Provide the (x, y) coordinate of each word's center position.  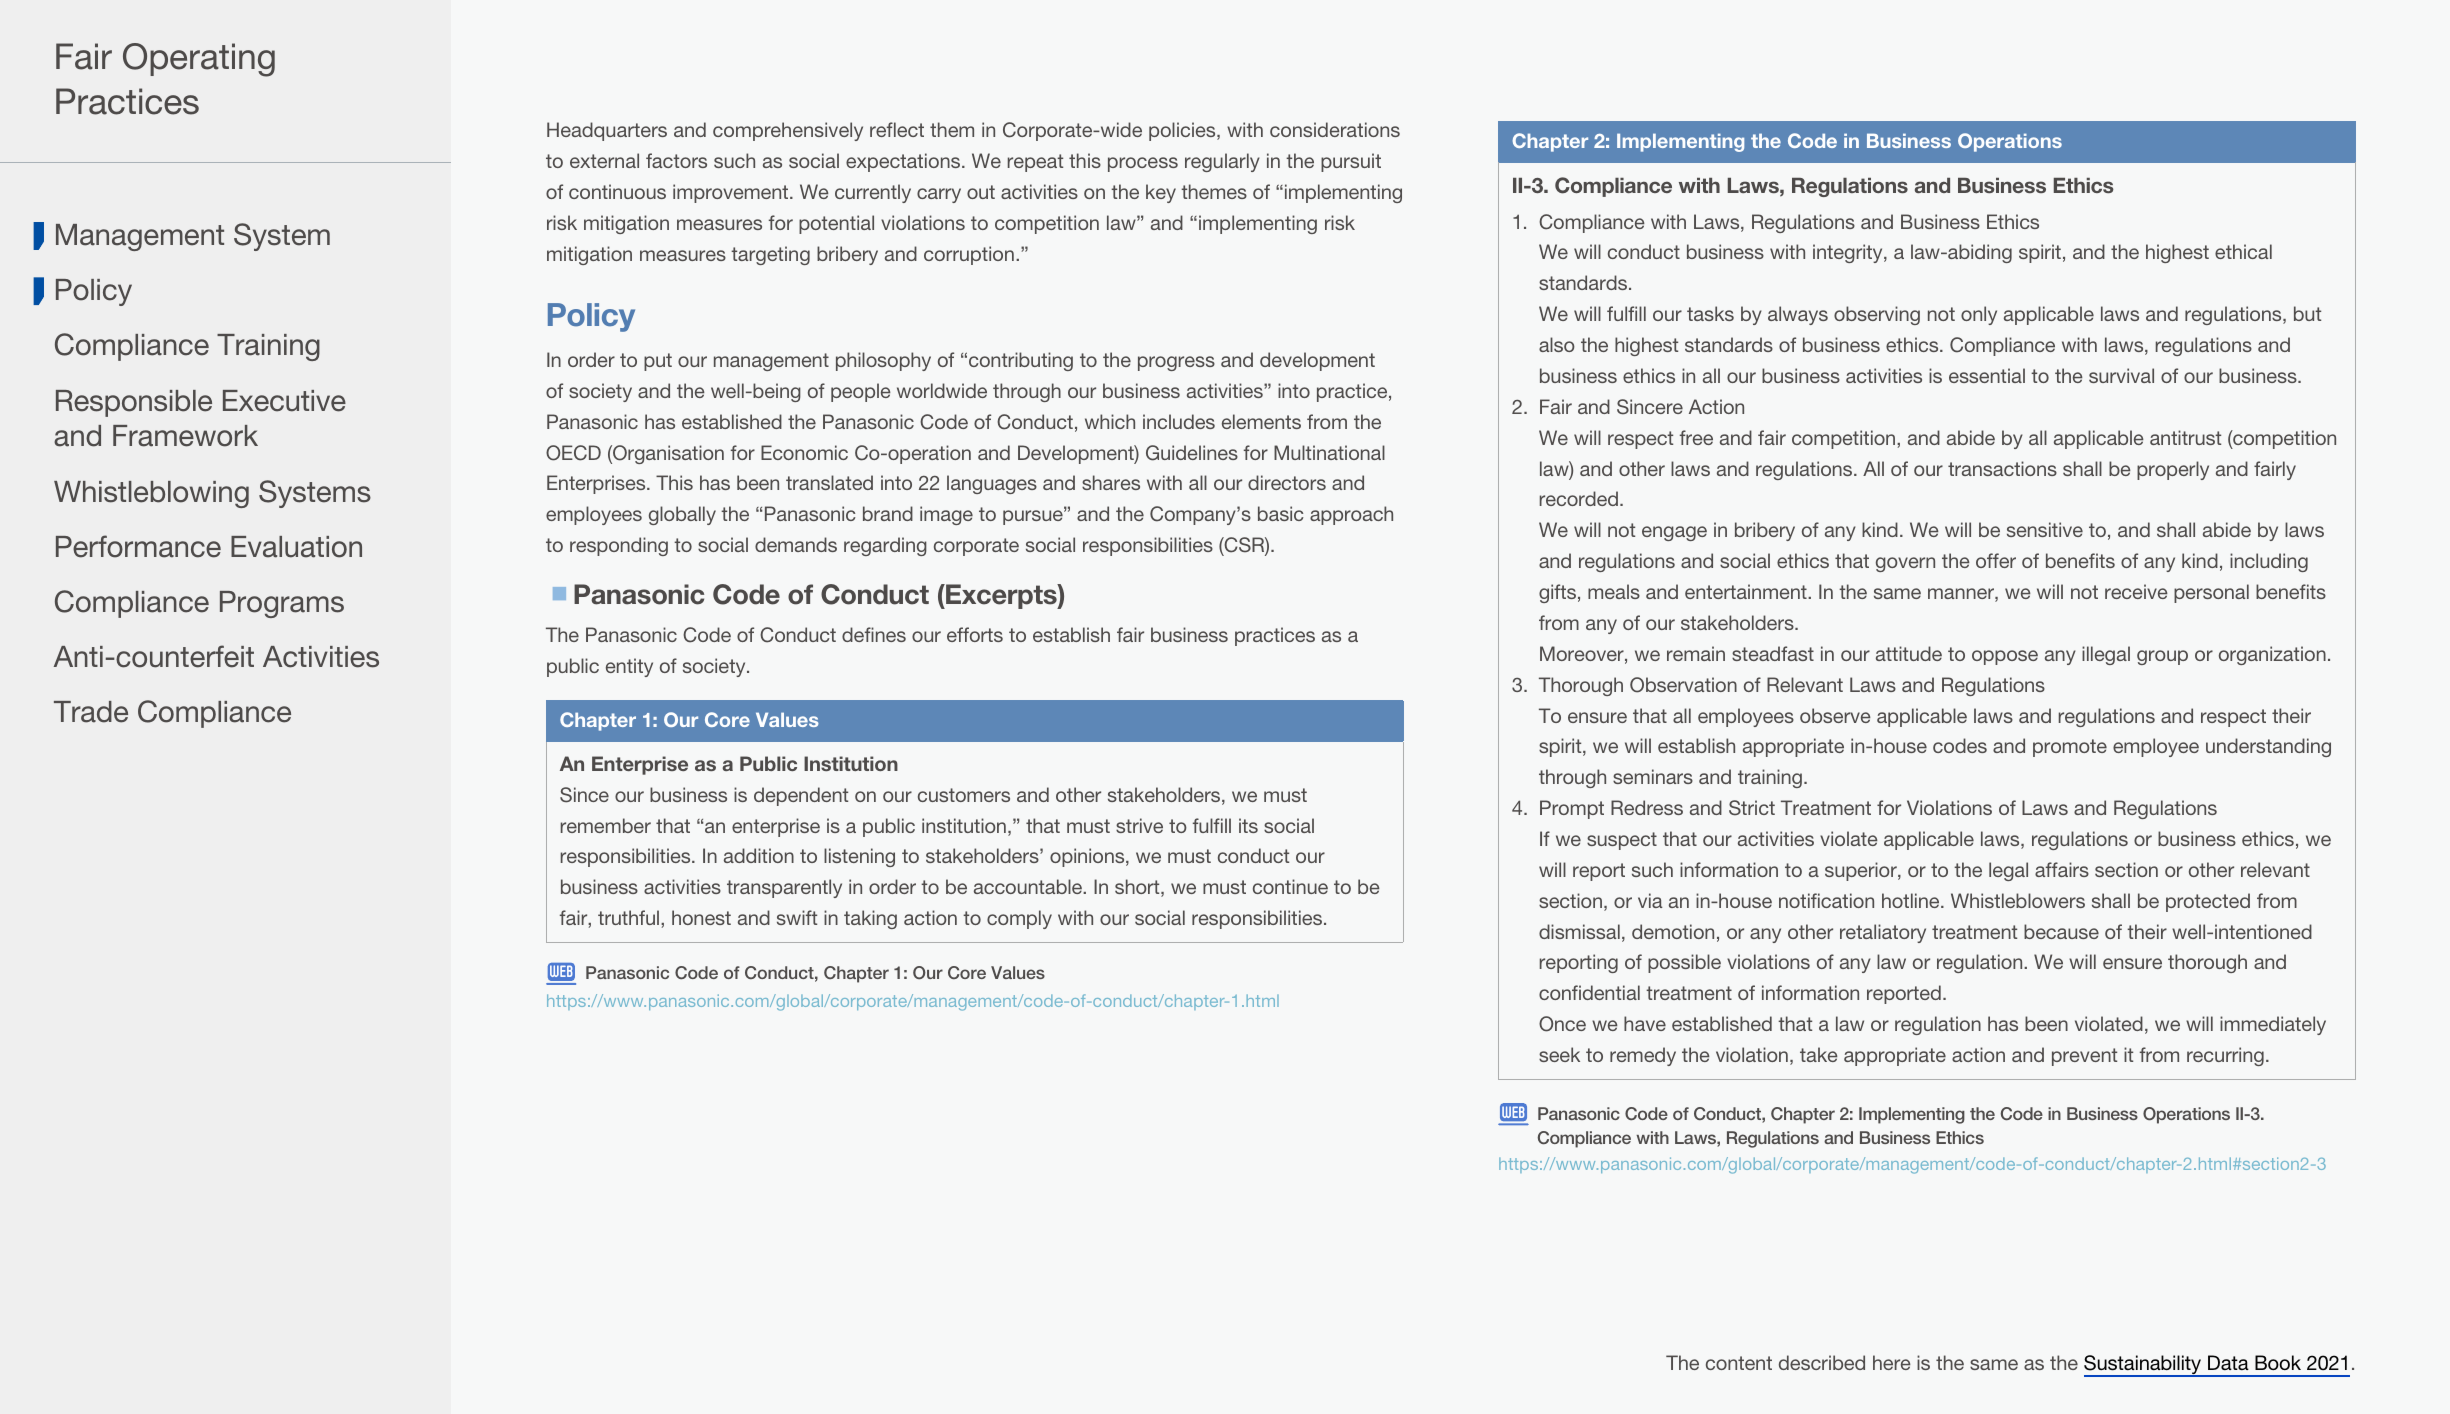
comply (1019, 919)
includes (1179, 421)
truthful (630, 917)
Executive (284, 401)
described (1822, 1362)
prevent (2084, 1057)
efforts (975, 634)
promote (2070, 748)
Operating (199, 60)
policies (1183, 131)
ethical (2243, 251)
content (1739, 1363)
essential (1987, 375)
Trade (91, 712)
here (1892, 1362)
